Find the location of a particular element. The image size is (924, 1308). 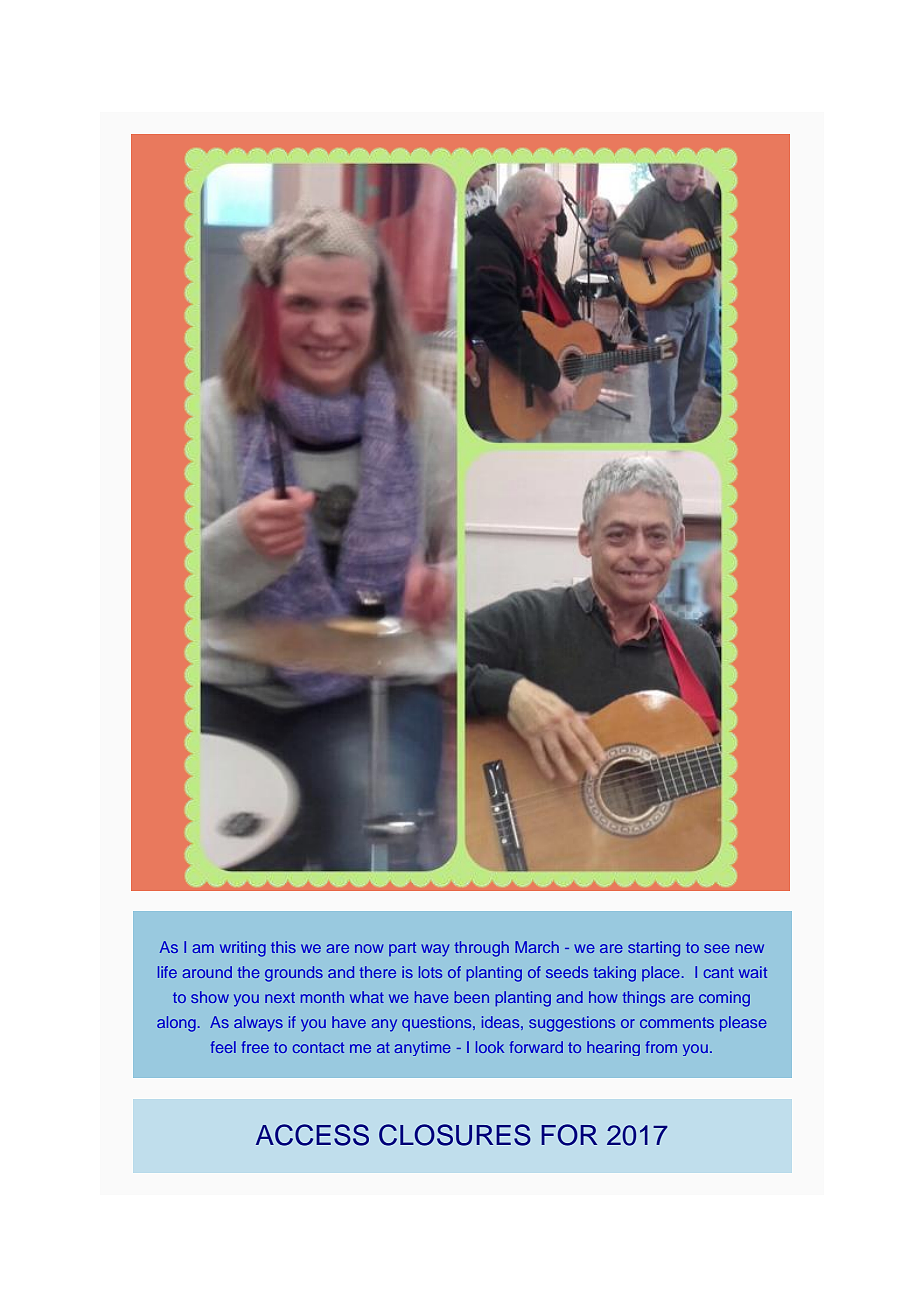

things is located at coordinates (644, 999).
